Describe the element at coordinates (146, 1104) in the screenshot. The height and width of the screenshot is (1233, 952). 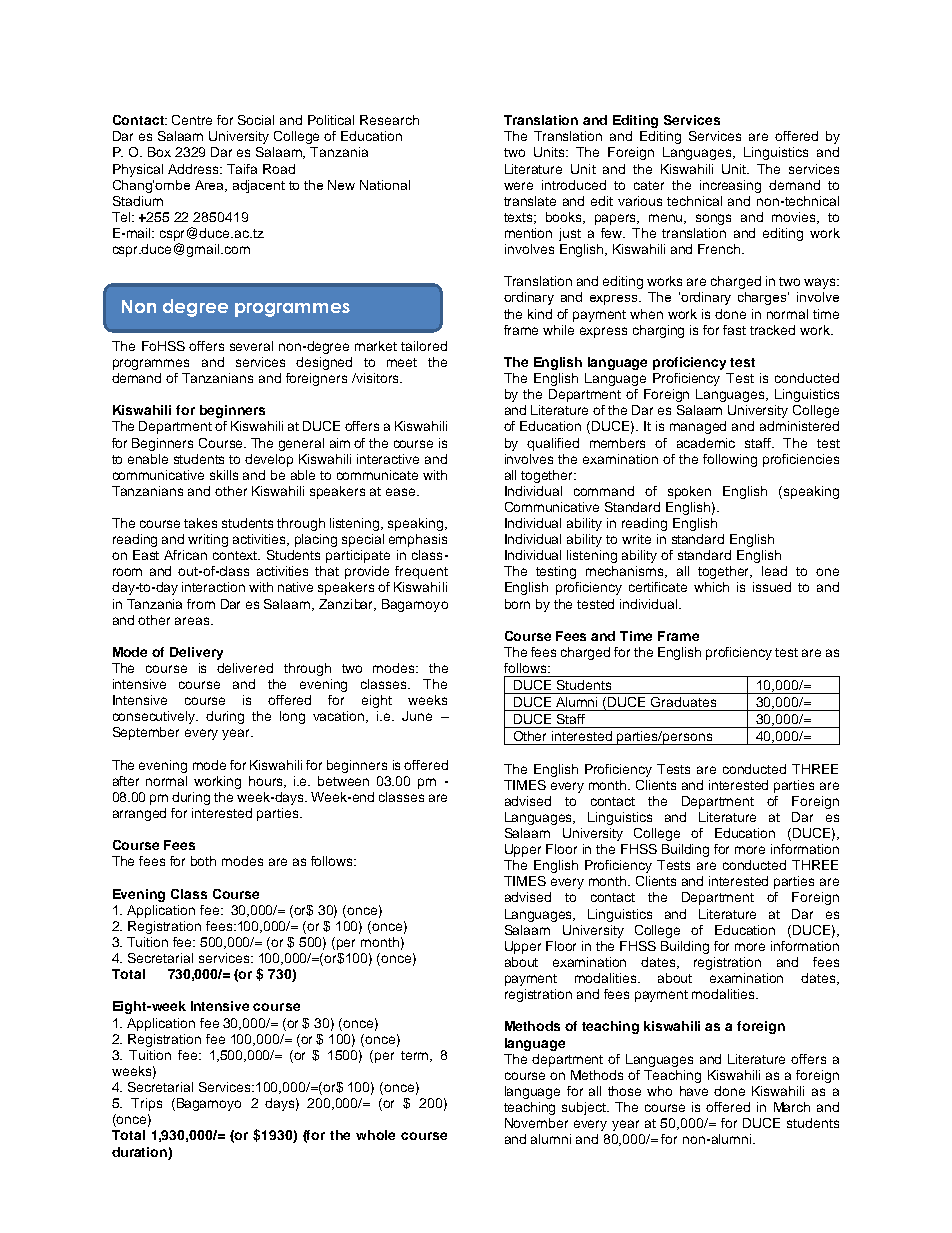
I see `Trips` at that location.
